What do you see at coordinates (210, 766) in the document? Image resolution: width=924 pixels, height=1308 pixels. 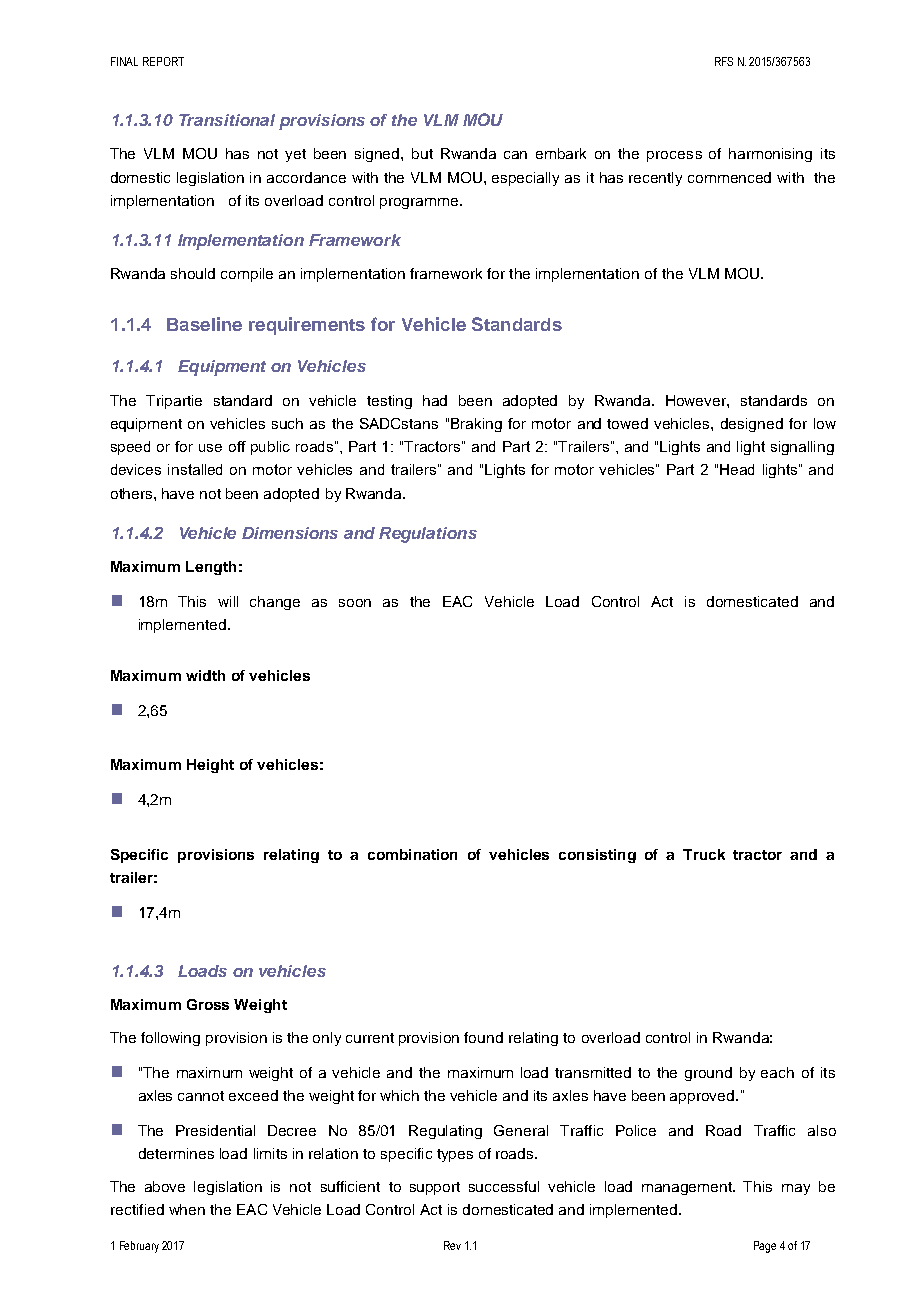 I see `Height` at bounding box center [210, 766].
